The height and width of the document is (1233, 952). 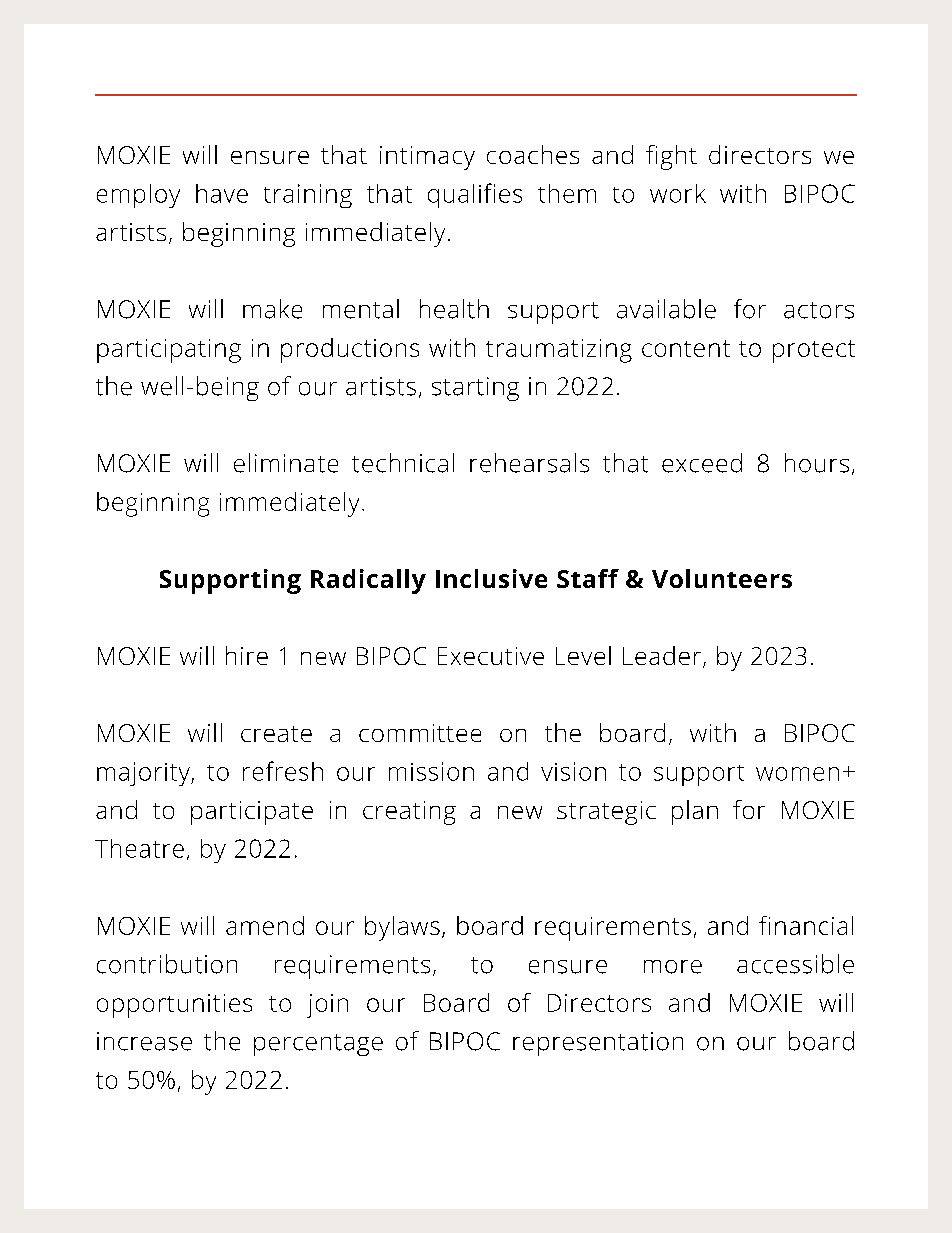 What do you see at coordinates (222, 193) in the document?
I see `have` at bounding box center [222, 193].
